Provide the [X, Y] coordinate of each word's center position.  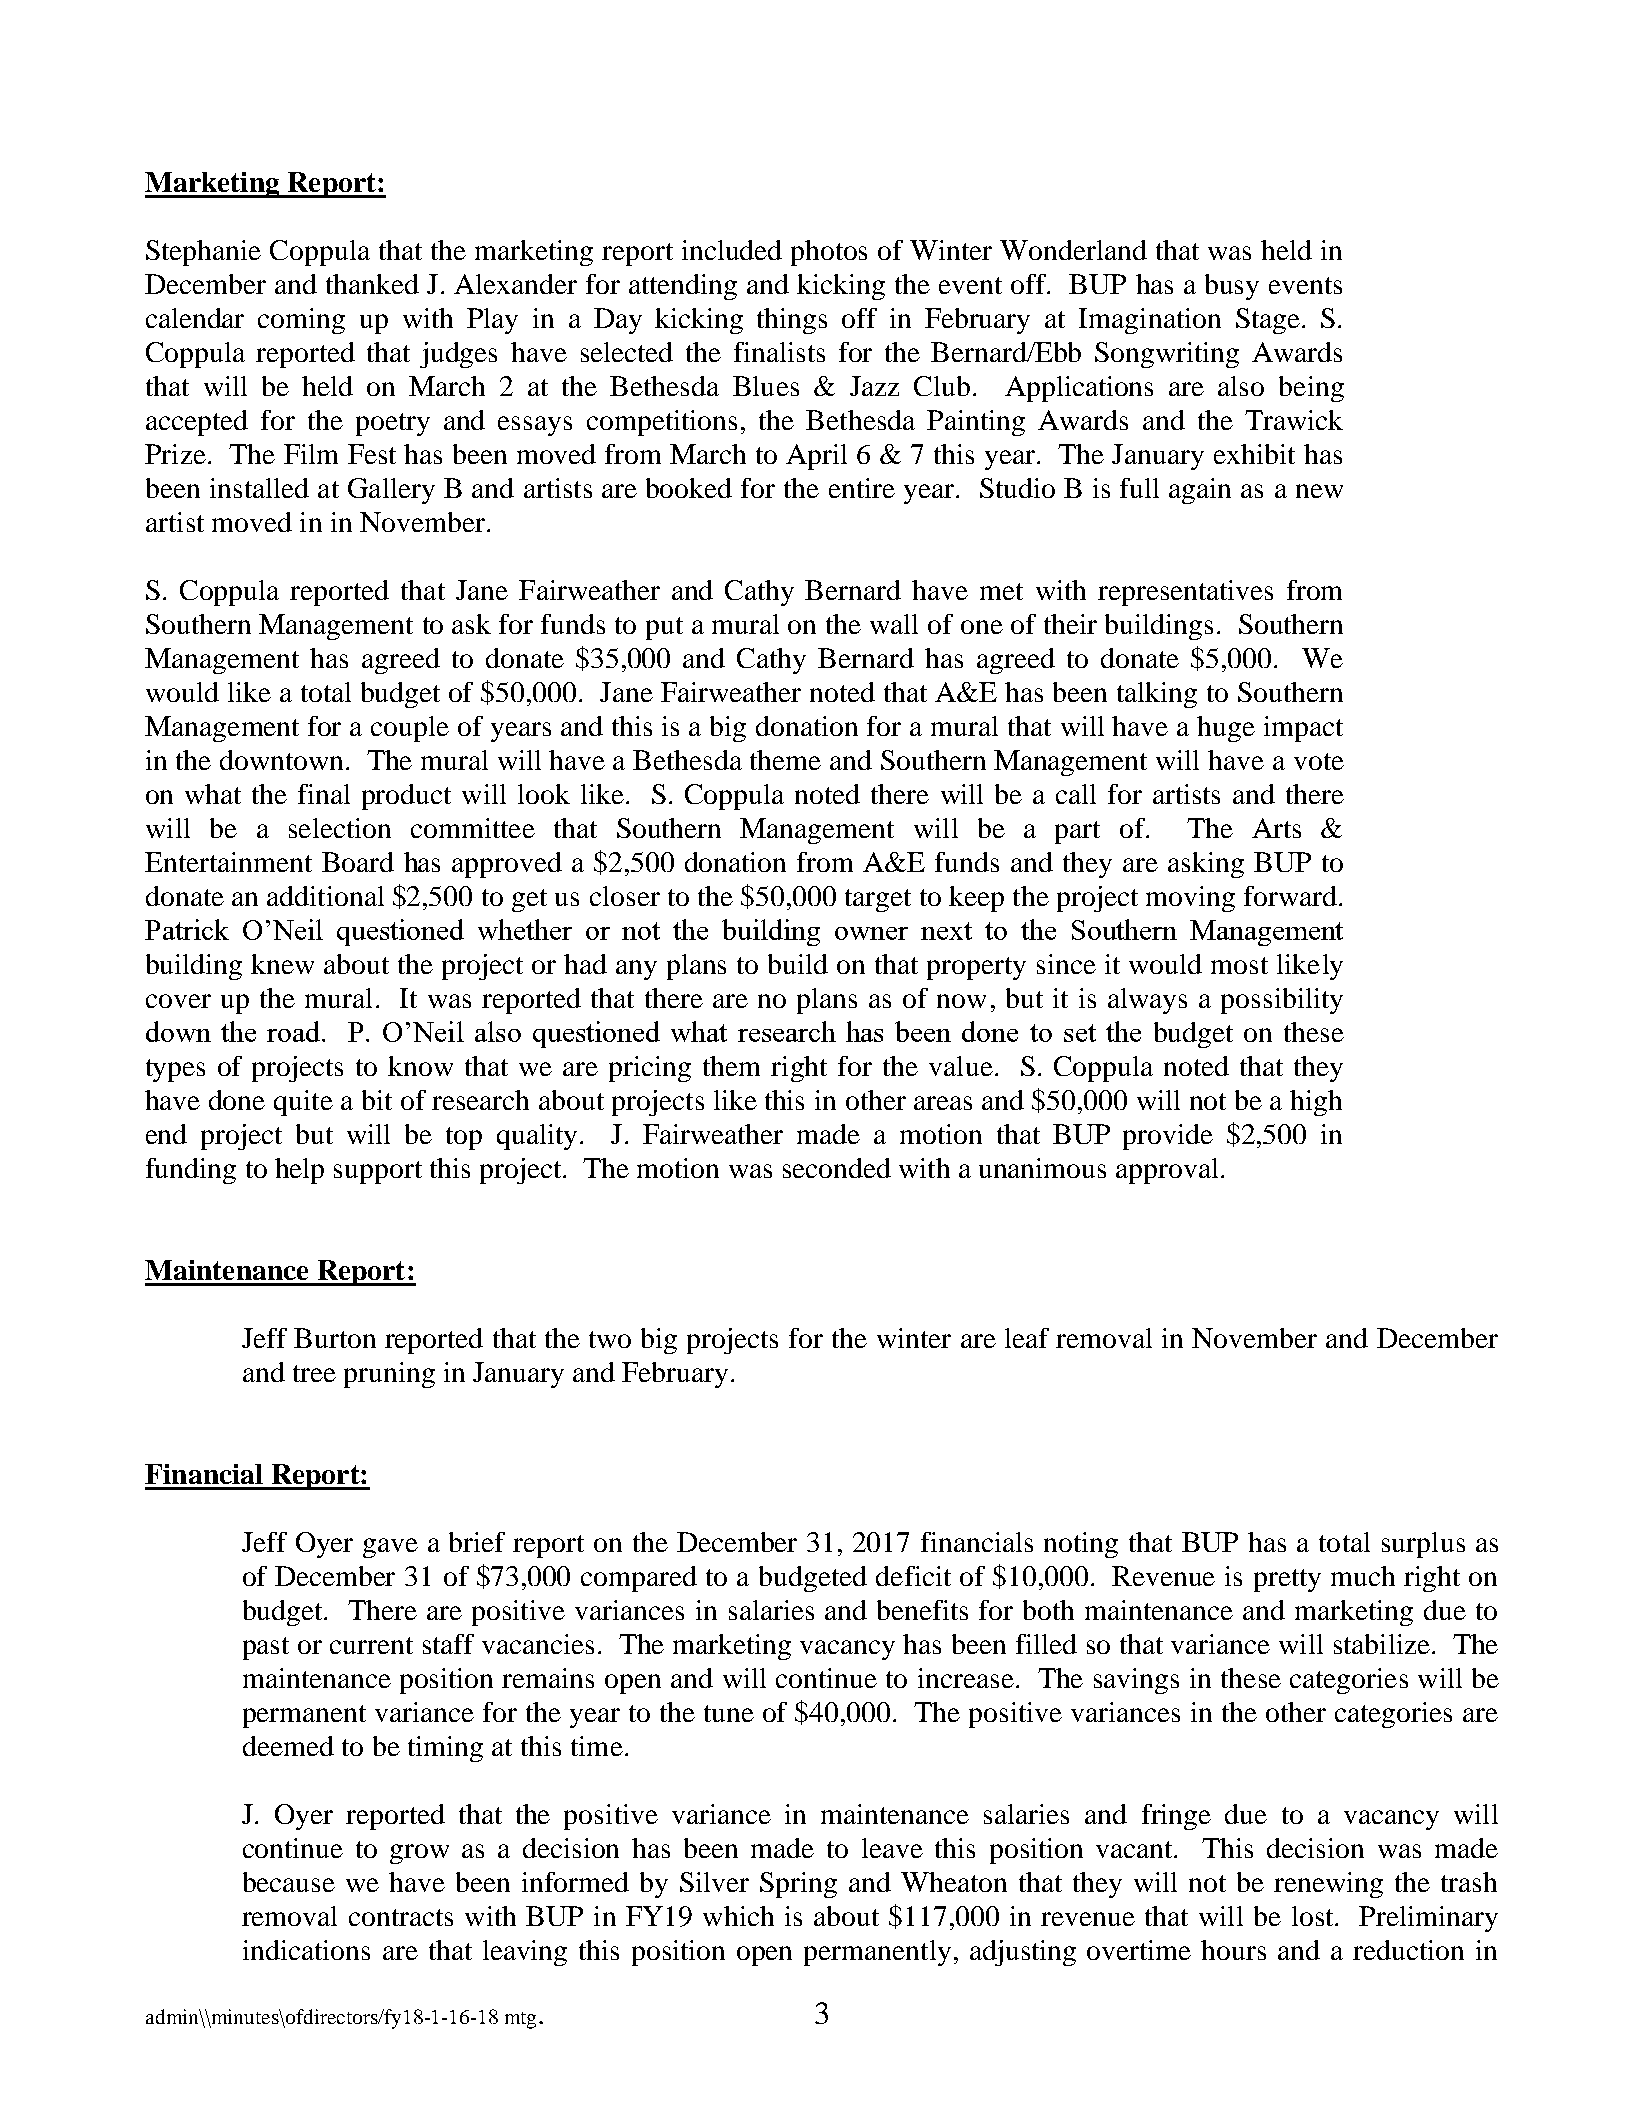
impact [1303, 729]
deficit [913, 1576]
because [289, 1882]
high [1316, 1103]
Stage [1268, 321]
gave [390, 1548]
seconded [837, 1168]
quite [303, 1103]
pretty [1287, 1580]
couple [410, 729]
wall [894, 624]
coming [301, 321]
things [792, 321]
